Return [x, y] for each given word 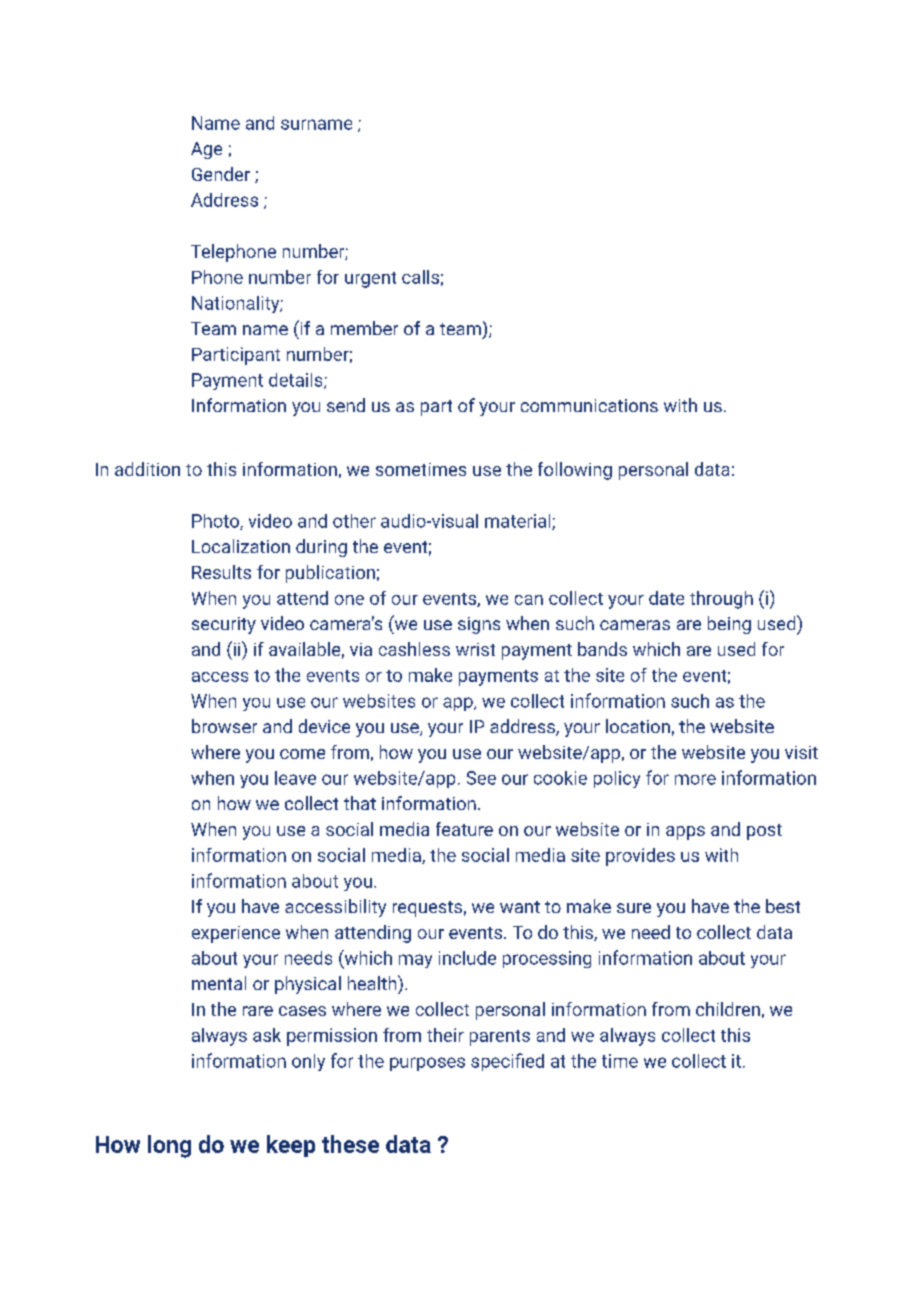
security [224, 625]
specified [507, 1062]
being [729, 625]
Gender [221, 174]
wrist [475, 649]
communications [589, 405]
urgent [370, 280]
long [169, 1146]
